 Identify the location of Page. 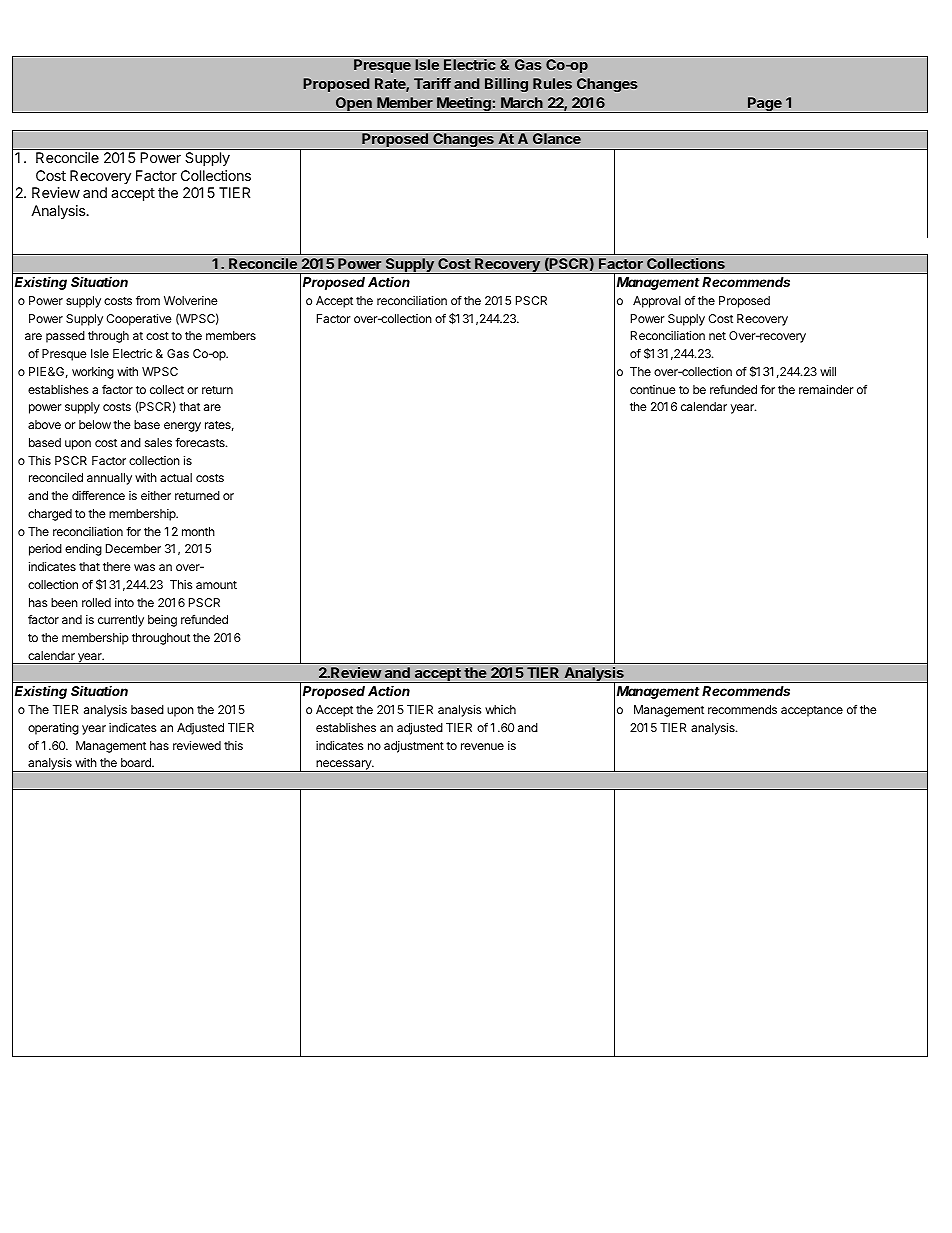
(765, 105).
